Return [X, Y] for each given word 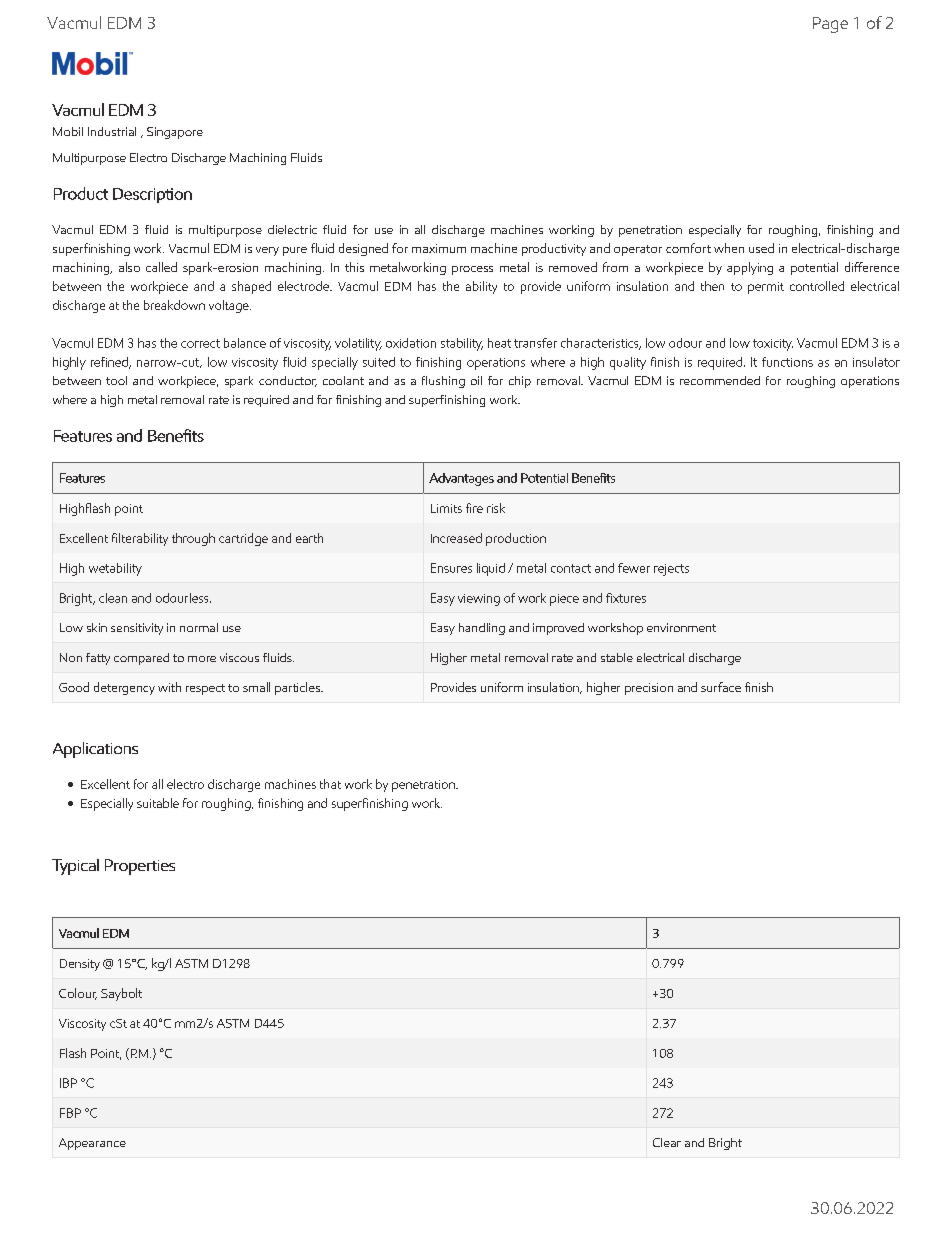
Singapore [175, 133]
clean [113, 598]
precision [649, 689]
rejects [671, 570]
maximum [439, 248]
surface [721, 687]
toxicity [773, 345]
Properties [140, 867]
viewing [479, 600]
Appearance [92, 1144]
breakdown [174, 305]
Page [830, 25]
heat [499, 343]
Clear [667, 1142]
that [330, 784]
